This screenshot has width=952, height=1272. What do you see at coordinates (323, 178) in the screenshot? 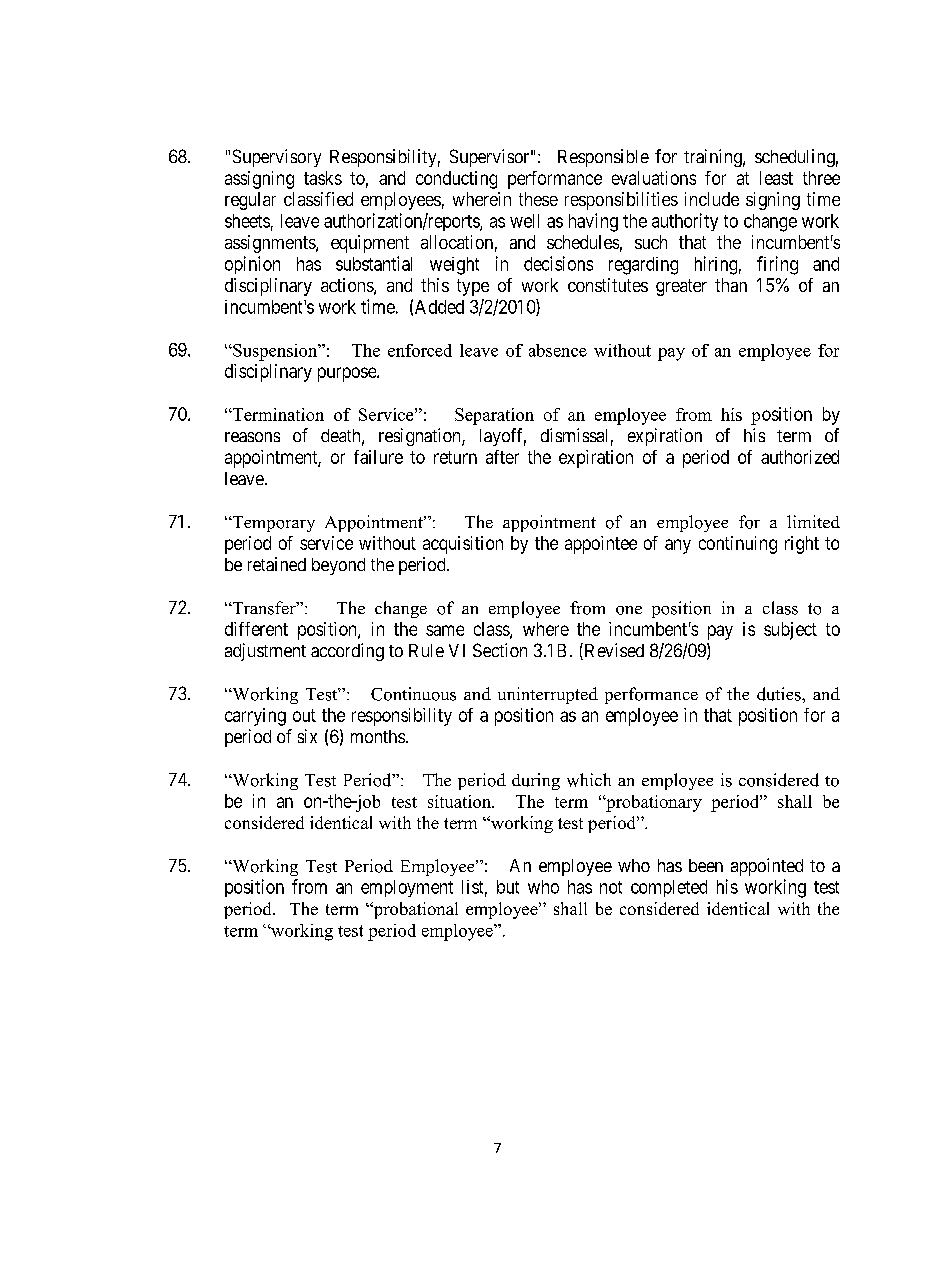
I see `tasks` at bounding box center [323, 178].
